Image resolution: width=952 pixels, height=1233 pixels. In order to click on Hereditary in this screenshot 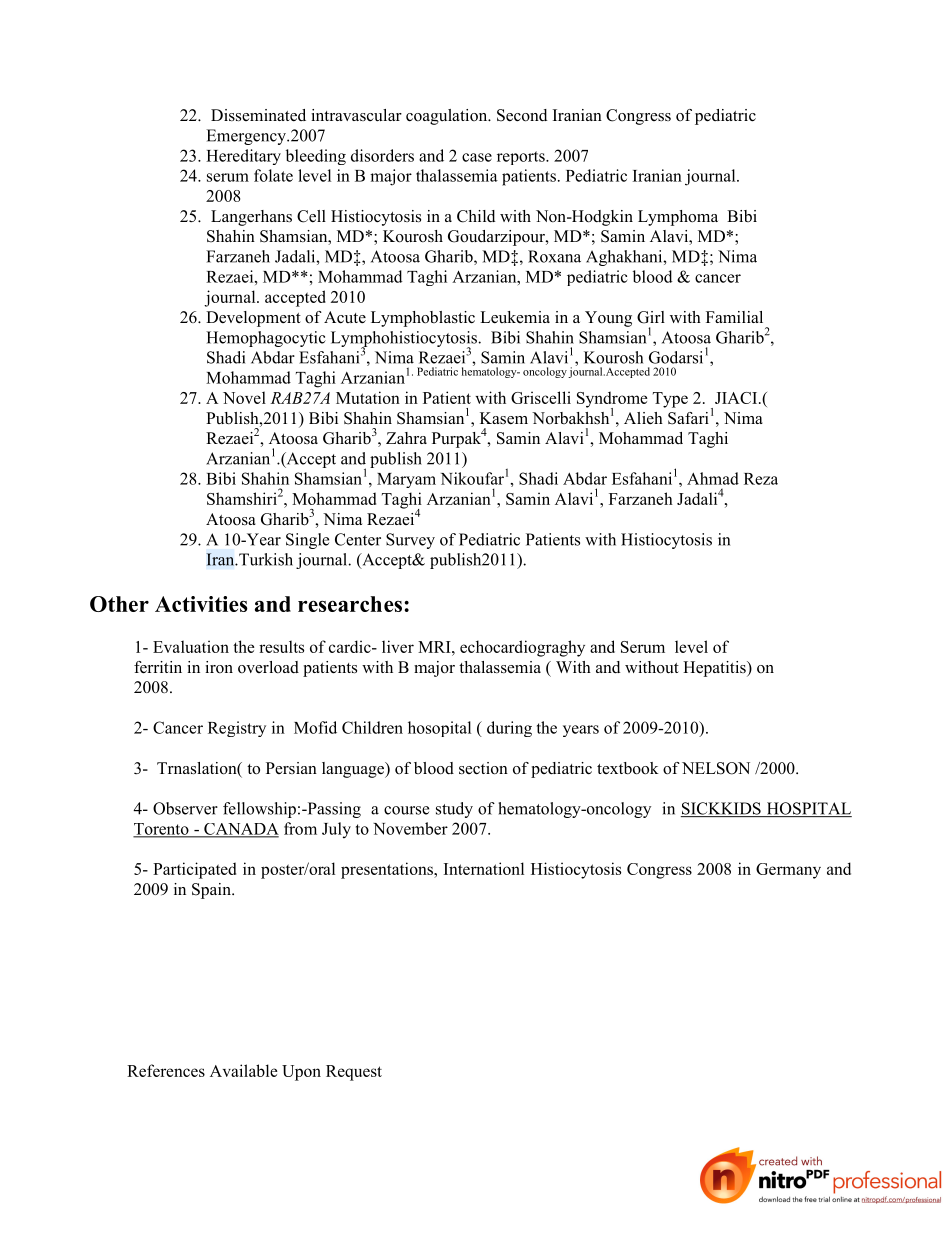, I will do `click(243, 157)`.
